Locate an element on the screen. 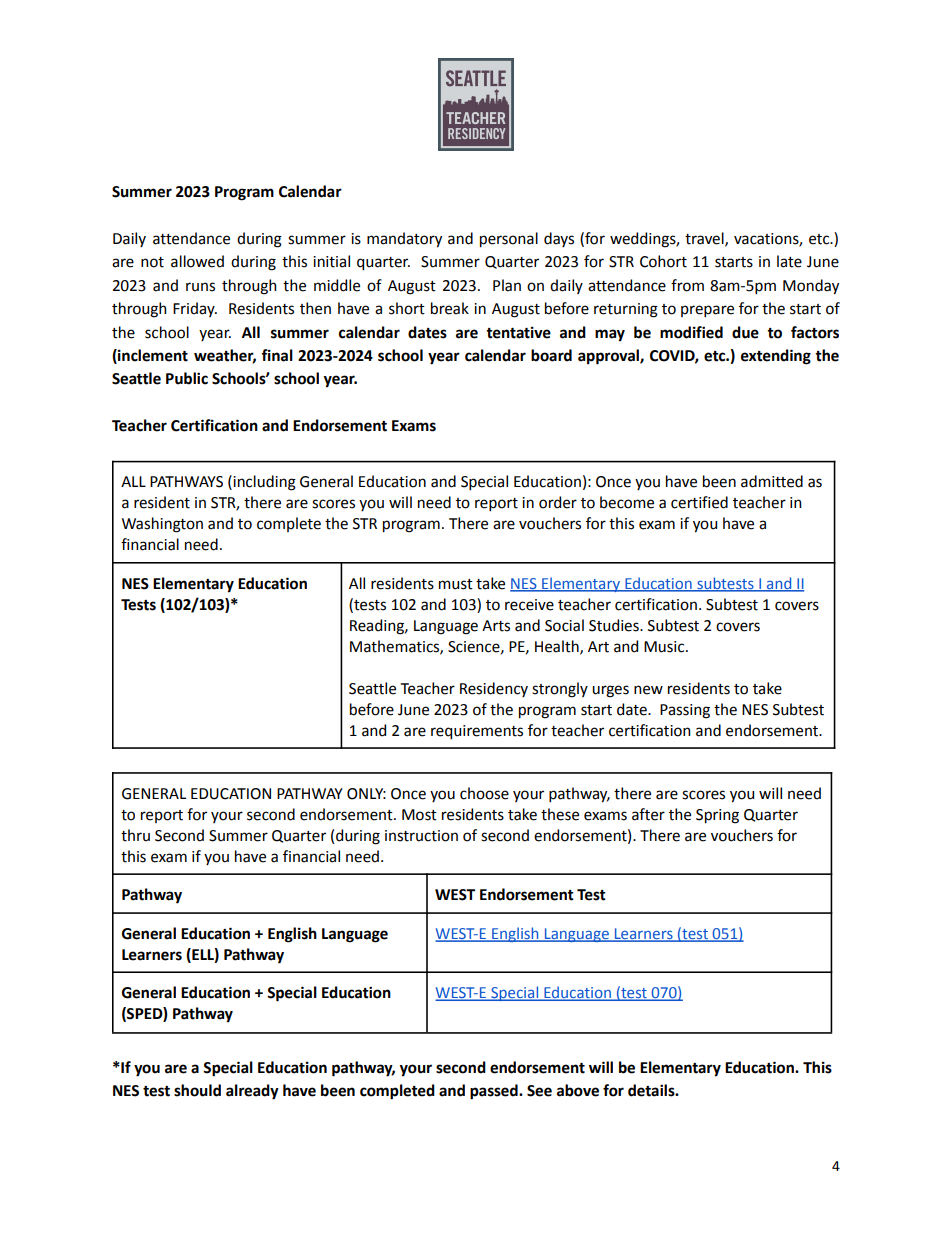 Image resolution: width=952 pixels, height=1233 pixels. Plan is located at coordinates (507, 285).
